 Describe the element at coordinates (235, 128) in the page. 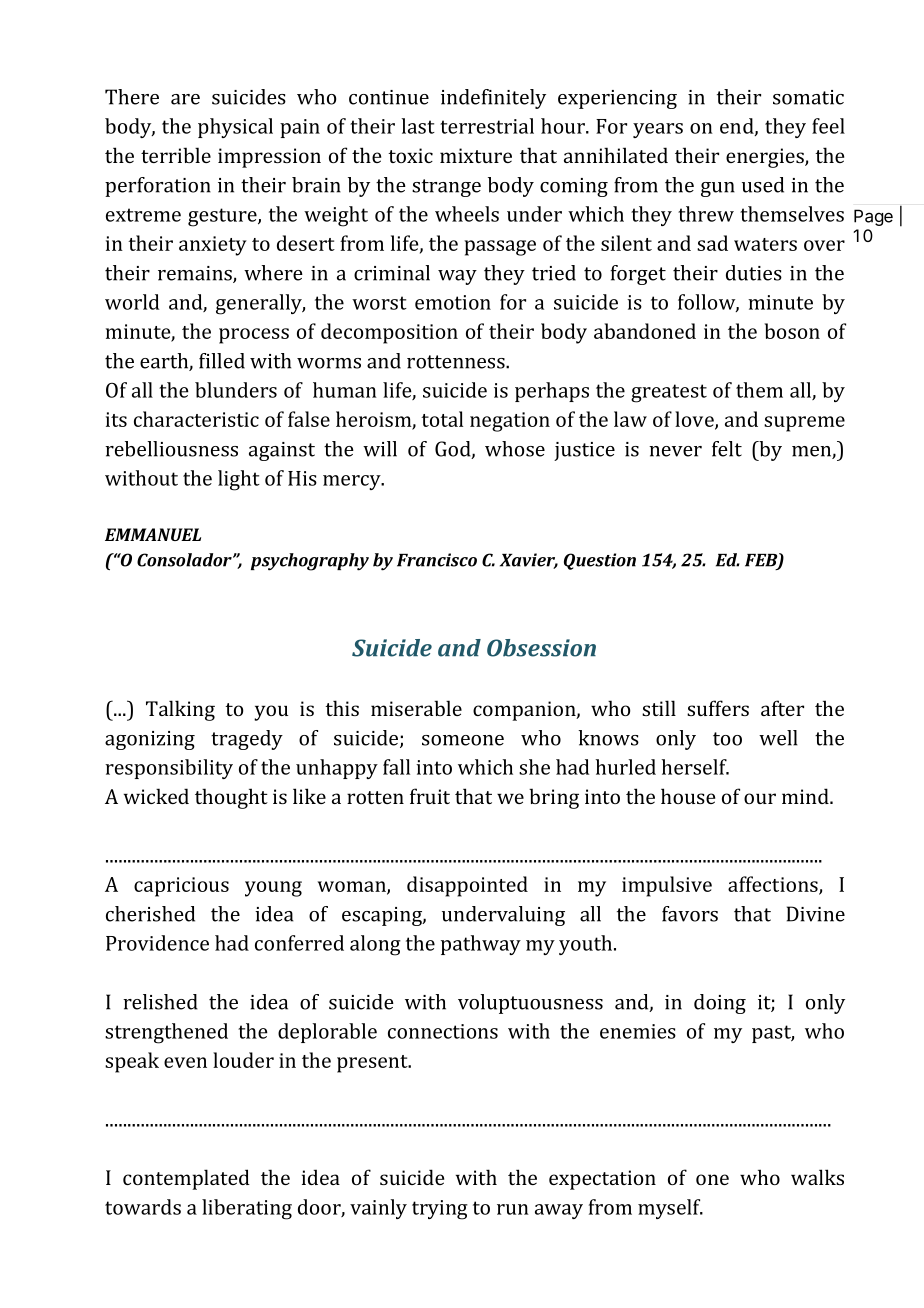

I see `physical` at that location.
